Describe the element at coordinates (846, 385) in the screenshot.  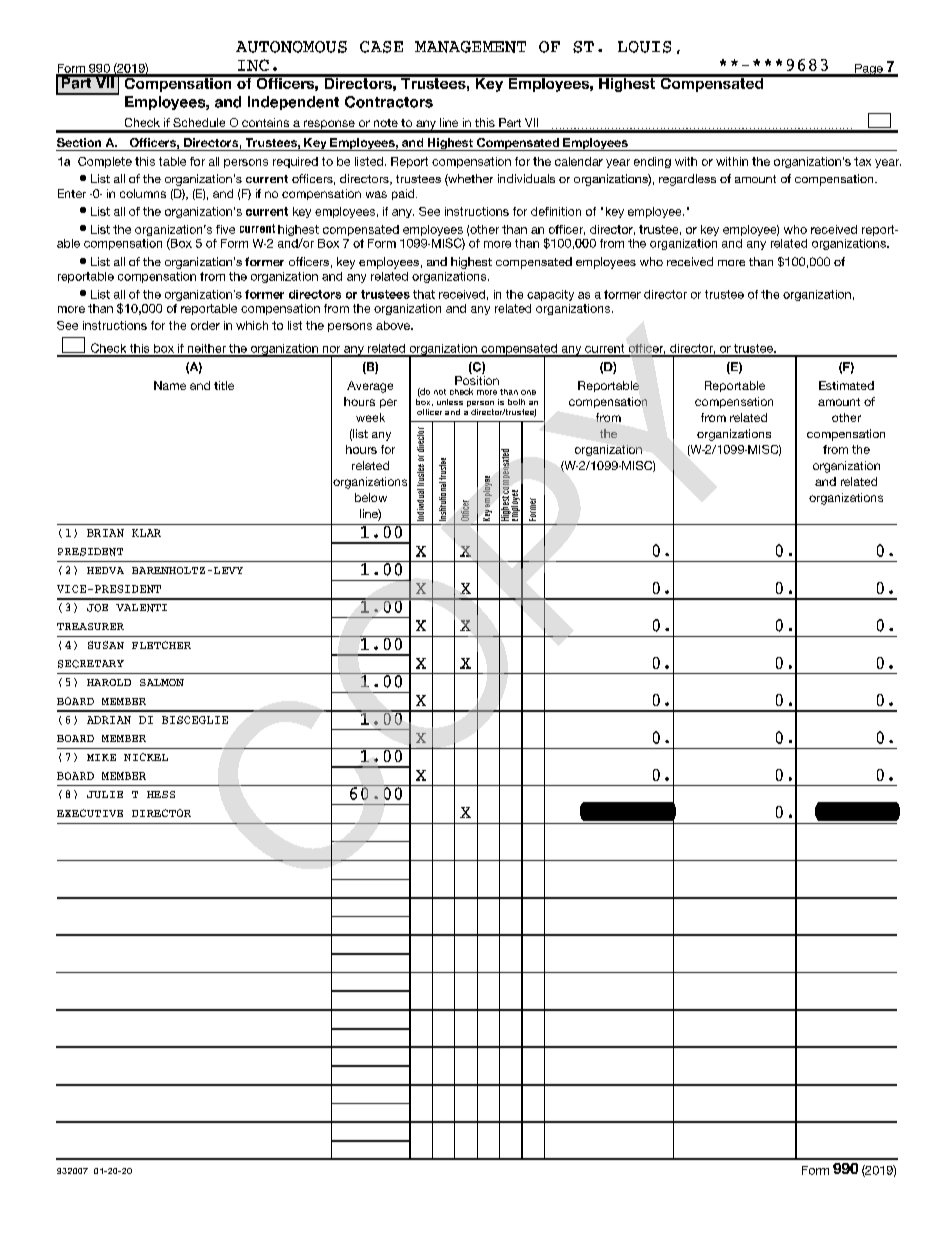
I see `Estimated` at that location.
